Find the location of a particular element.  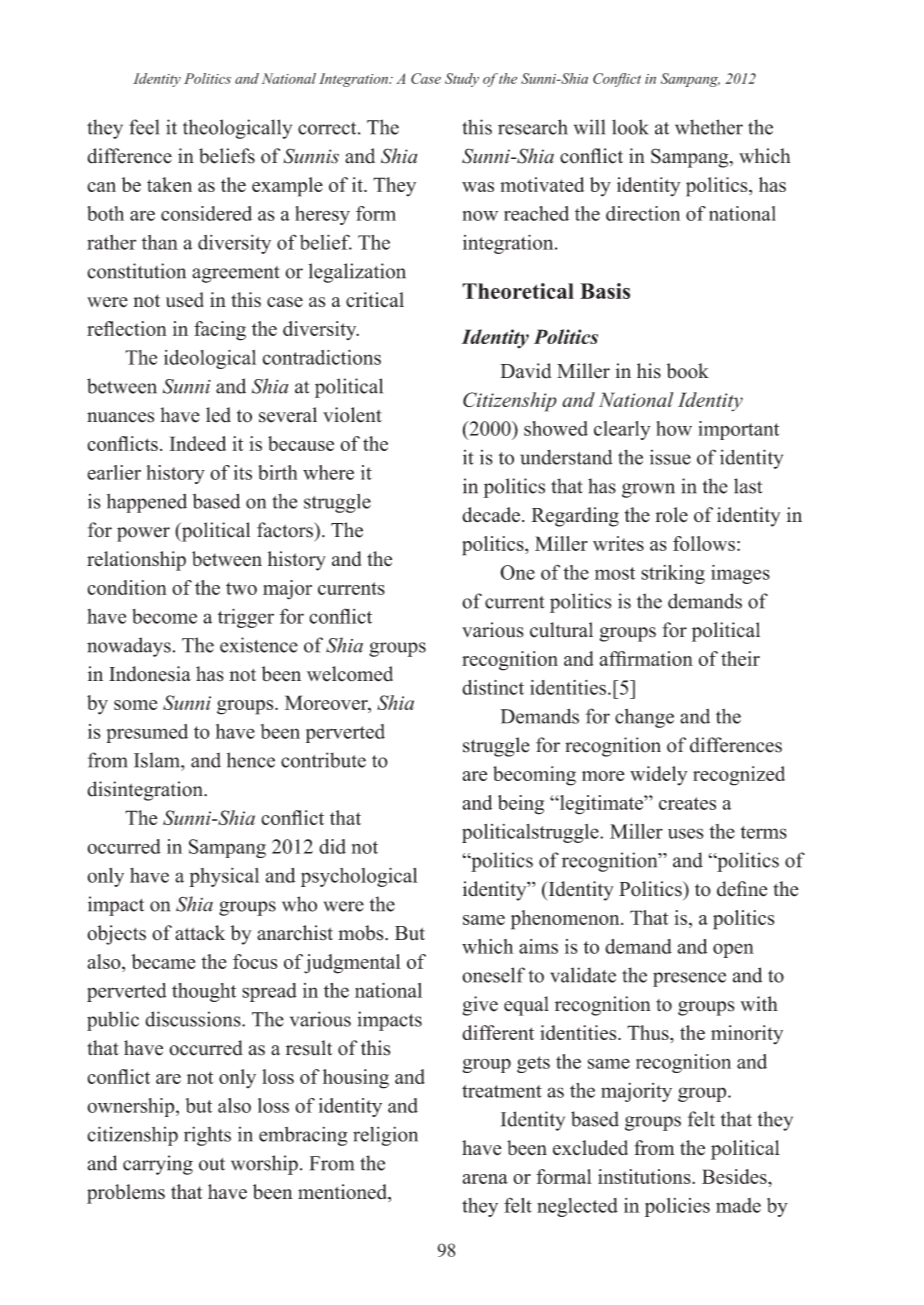

feel is located at coordinates (144, 127).
